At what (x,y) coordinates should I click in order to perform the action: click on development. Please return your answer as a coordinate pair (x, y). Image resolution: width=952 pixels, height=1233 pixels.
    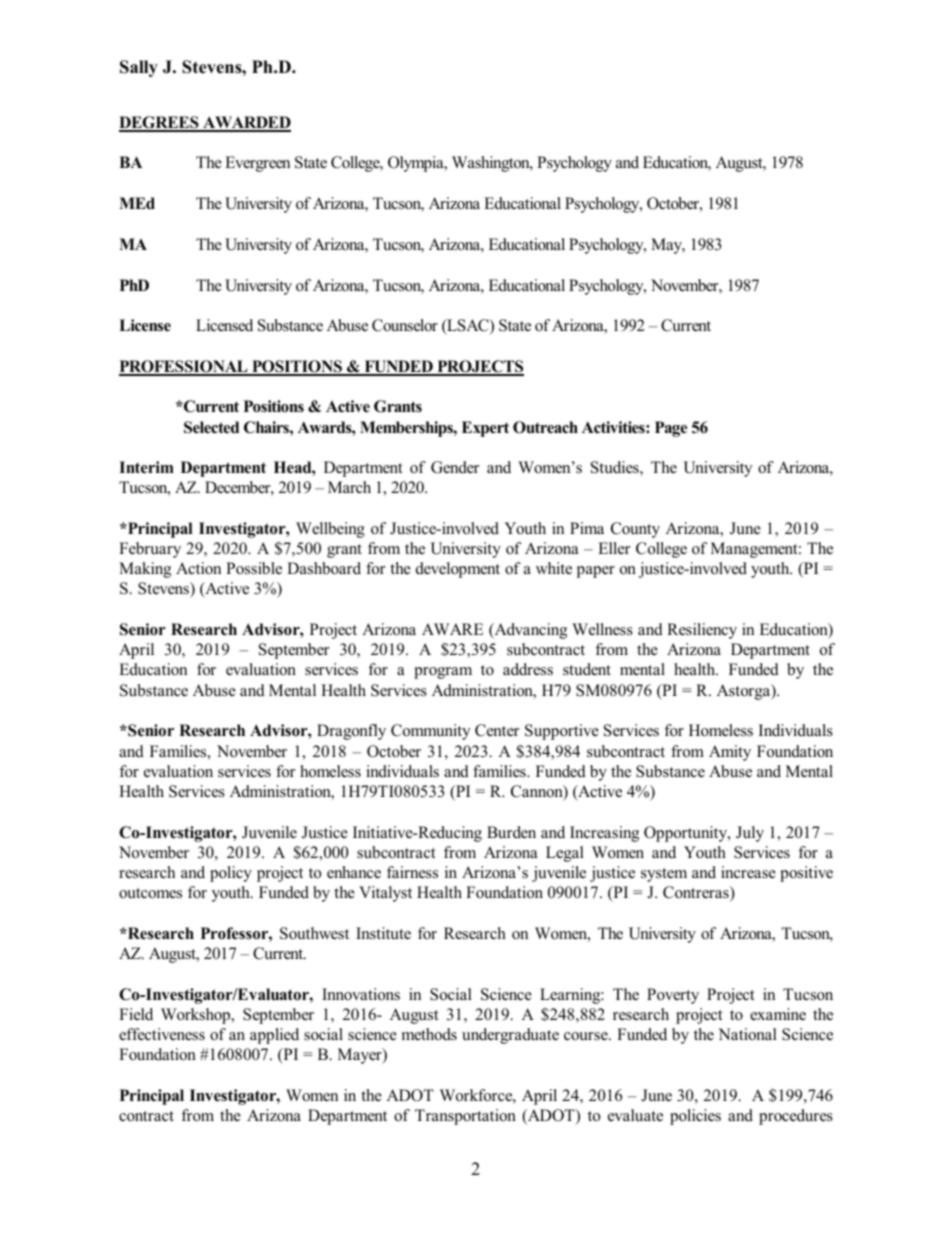
    Looking at the image, I should click on (458, 570).
